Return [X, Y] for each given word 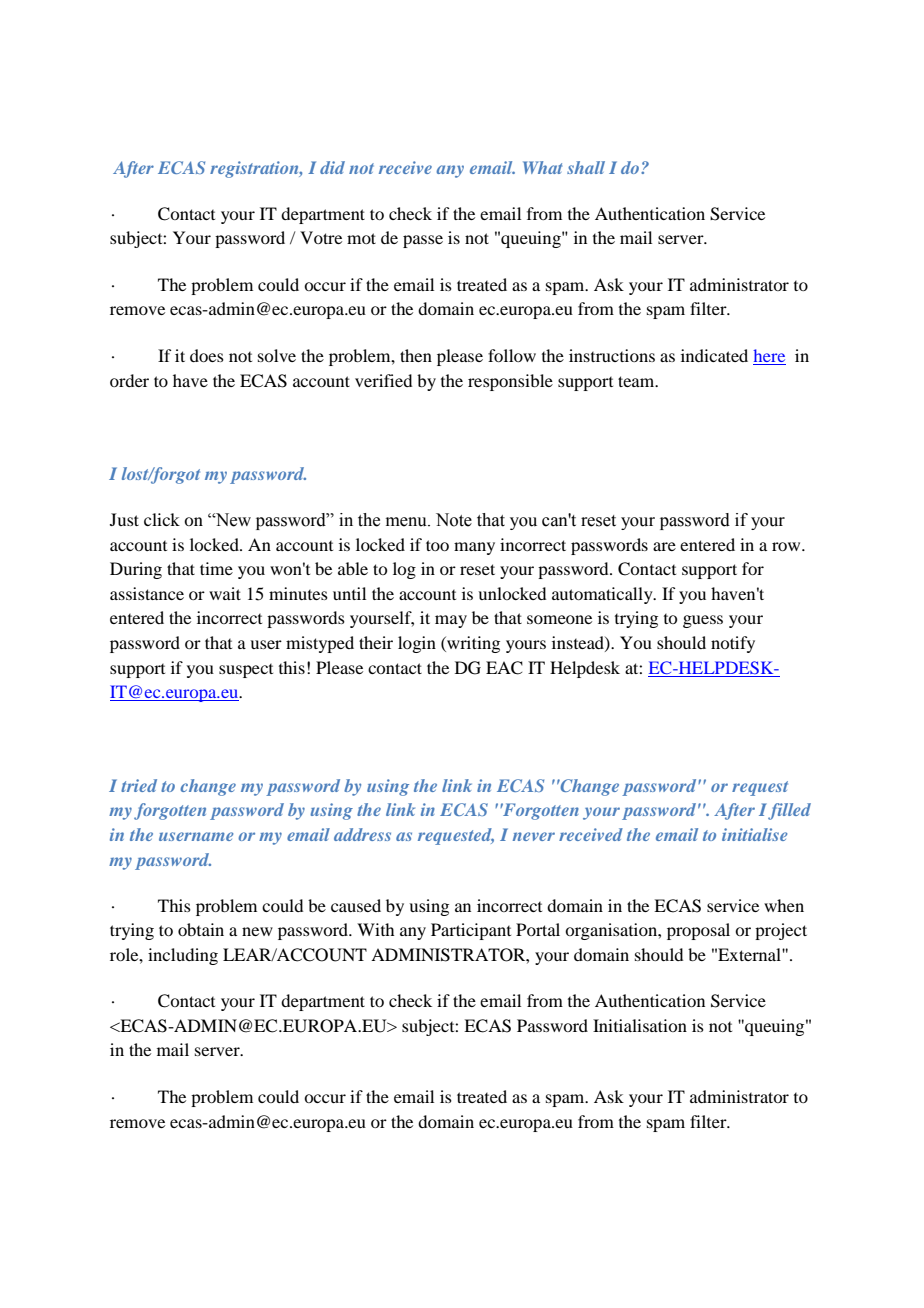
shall [586, 167]
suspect [246, 671]
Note [454, 520]
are [664, 546]
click [162, 519]
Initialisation [640, 1025]
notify [733, 644]
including [183, 956]
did [332, 167]
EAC [504, 668]
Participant [471, 931]
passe [423, 241]
